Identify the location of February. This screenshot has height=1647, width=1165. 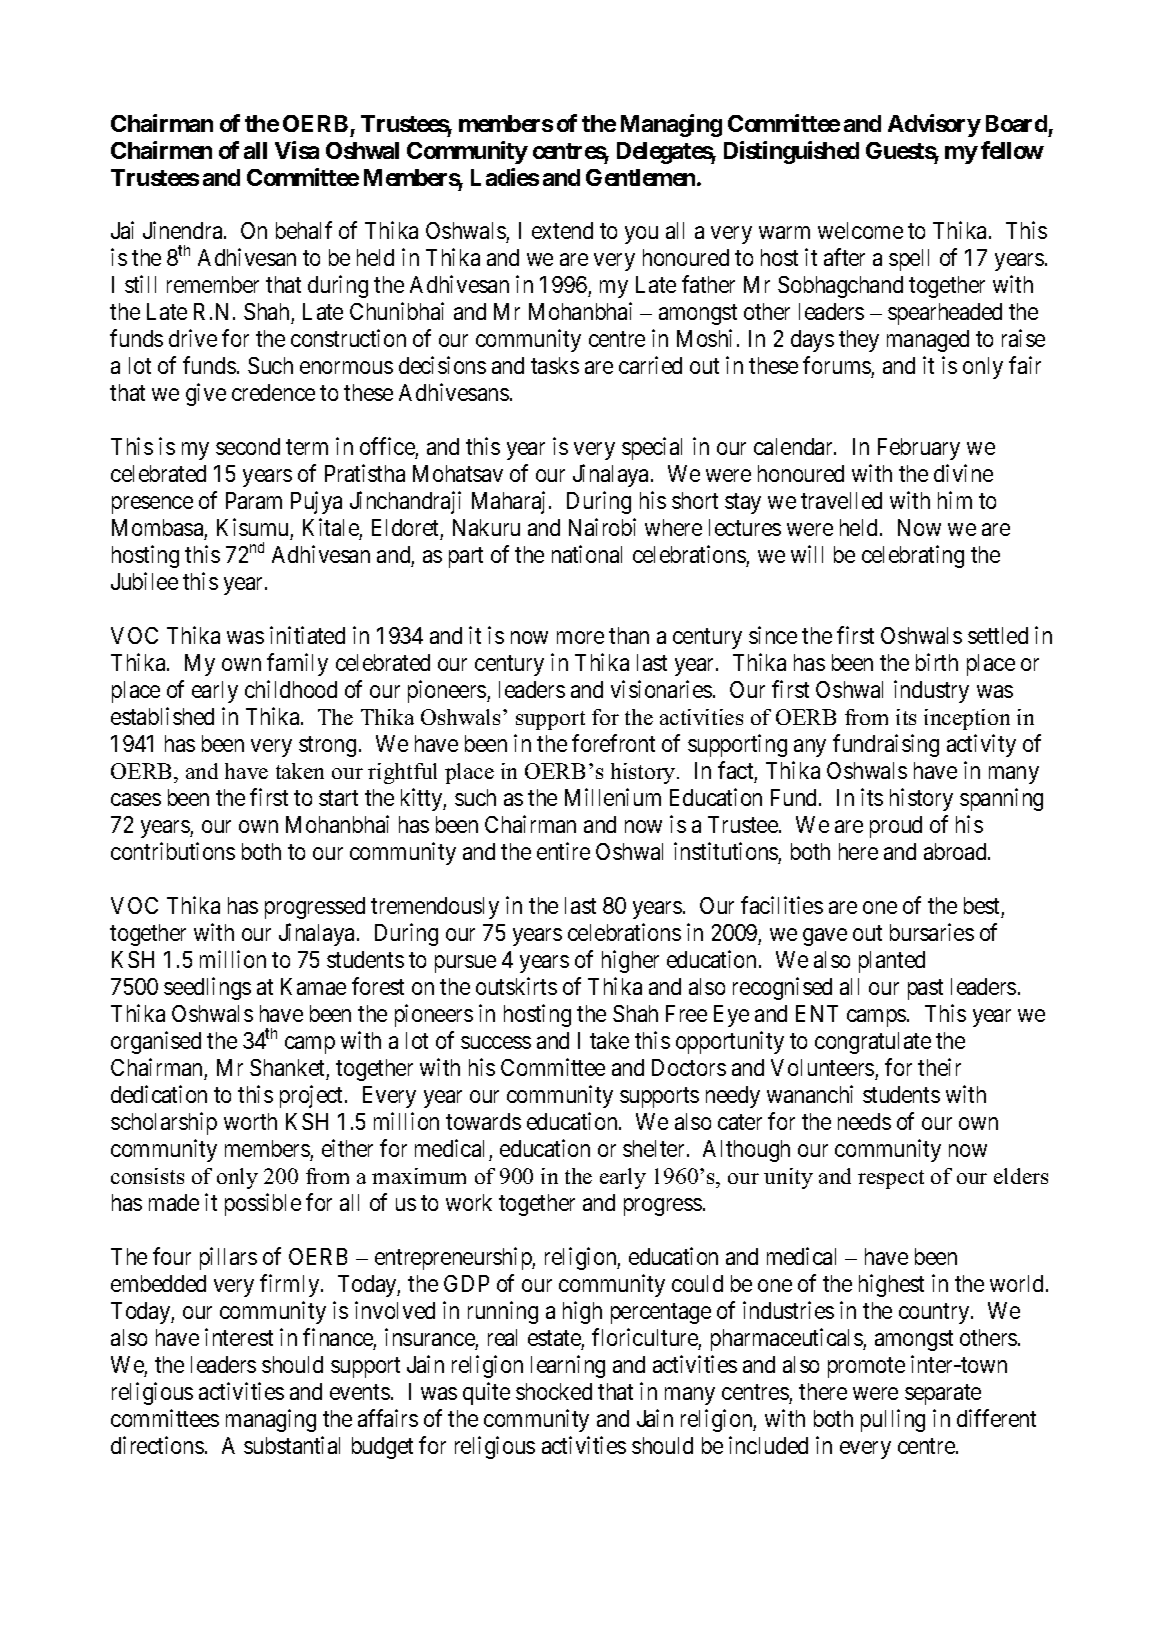
(919, 449).
